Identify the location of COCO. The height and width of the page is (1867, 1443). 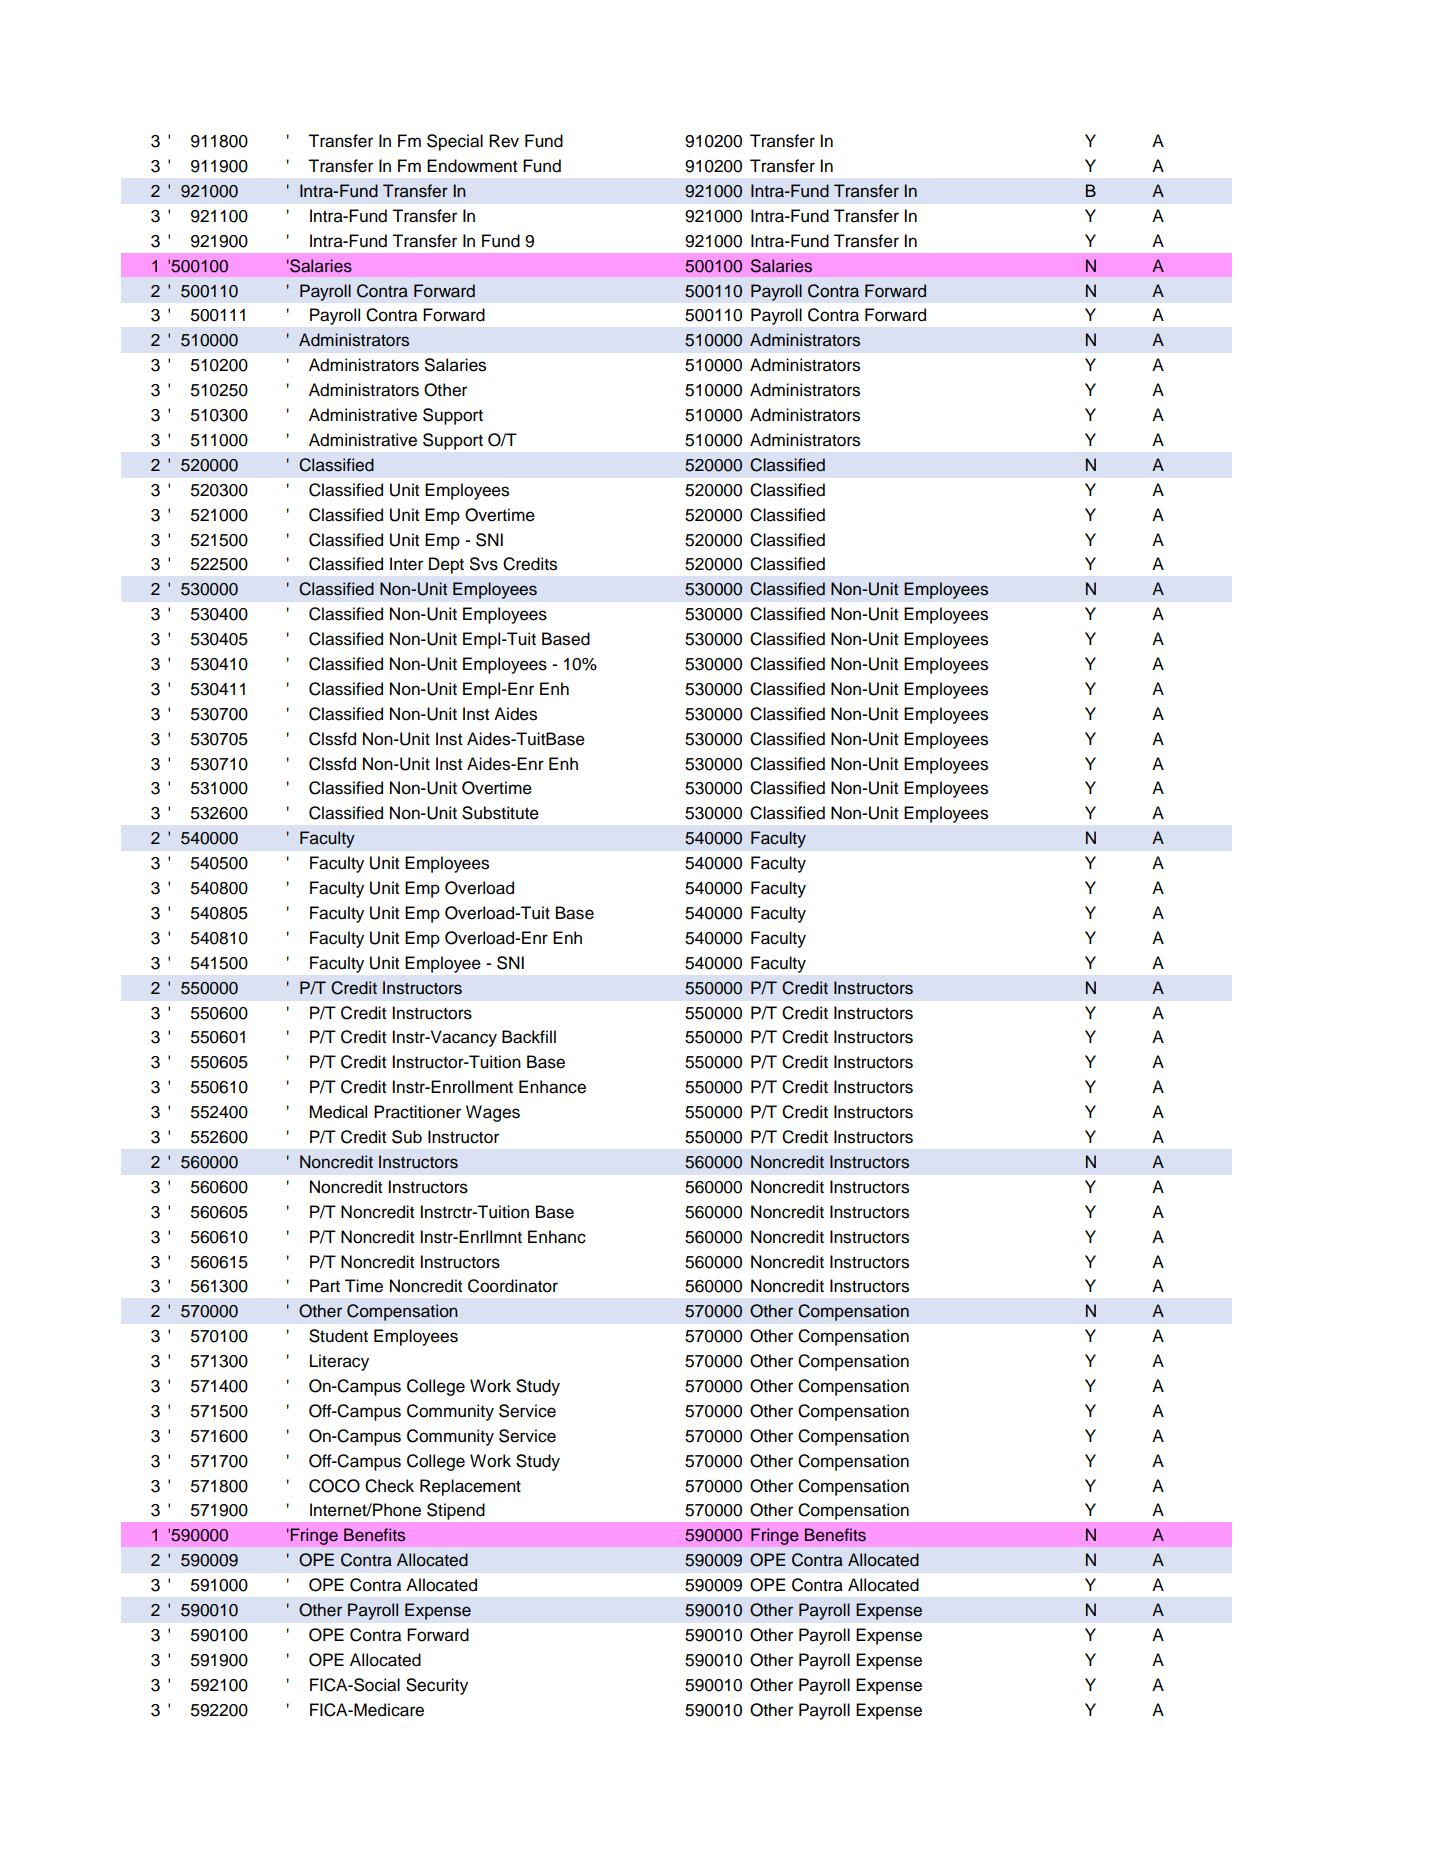
(334, 1486).
